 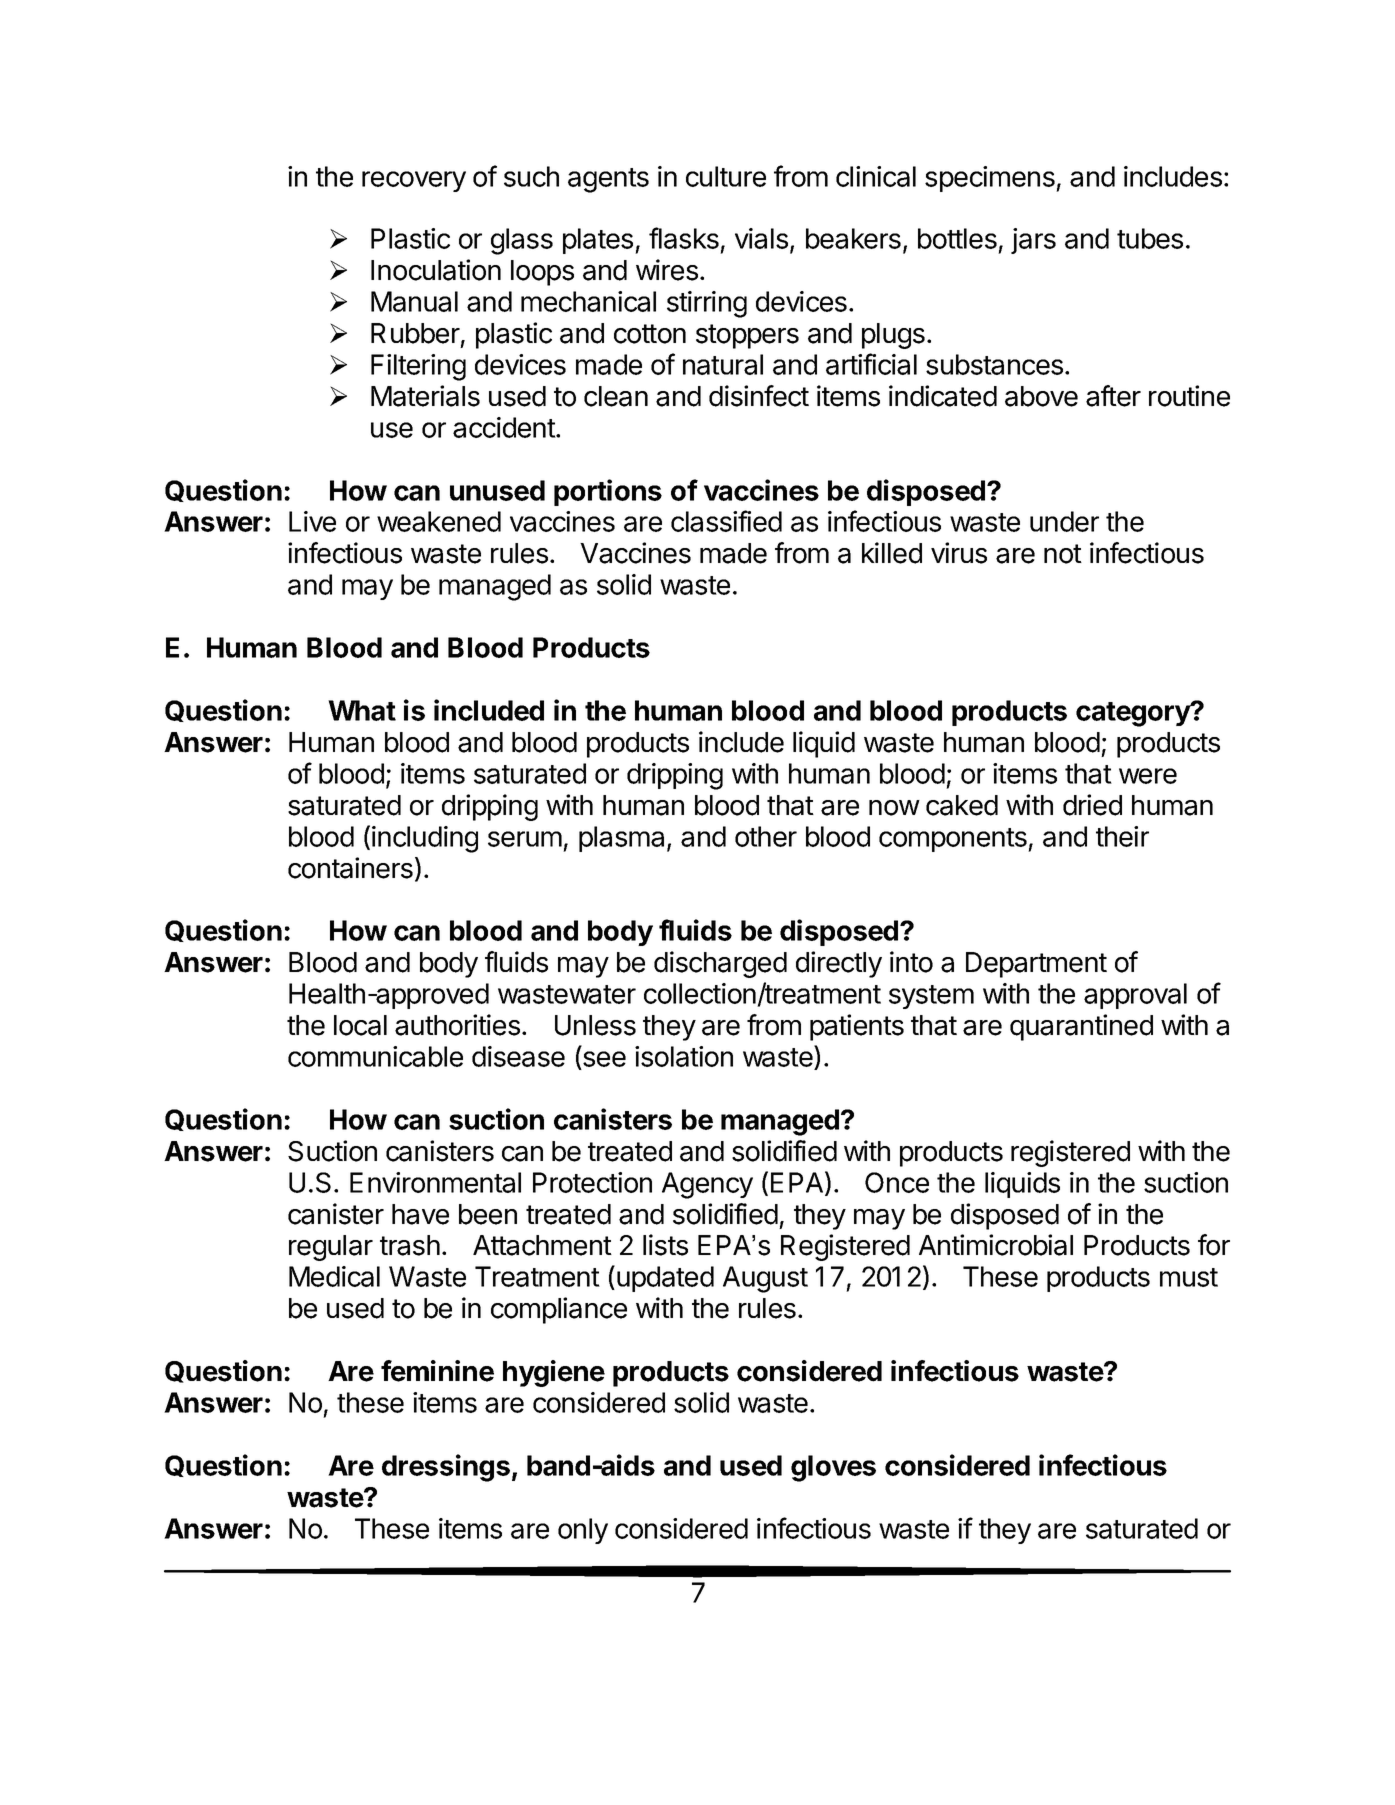 I want to click on must, so click(x=1189, y=1277).
